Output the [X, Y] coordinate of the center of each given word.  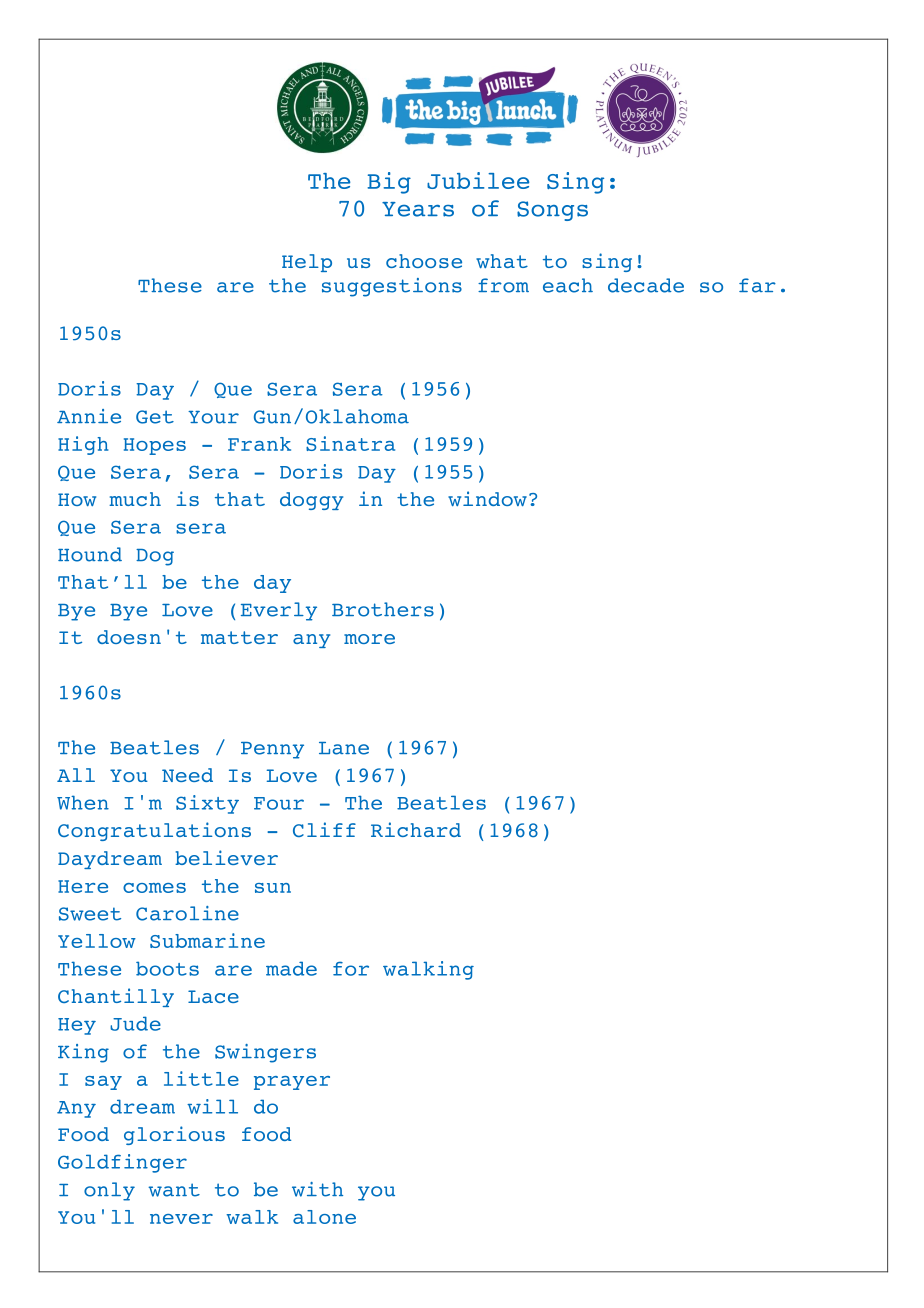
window [487, 498]
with [317, 1189]
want [174, 1190]
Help [307, 263]
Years [418, 209]
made [291, 968]
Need [187, 775]
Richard [416, 829]
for [351, 968]
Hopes [155, 446]
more [369, 639]
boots [167, 968]
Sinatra [350, 443]
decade [646, 285]
